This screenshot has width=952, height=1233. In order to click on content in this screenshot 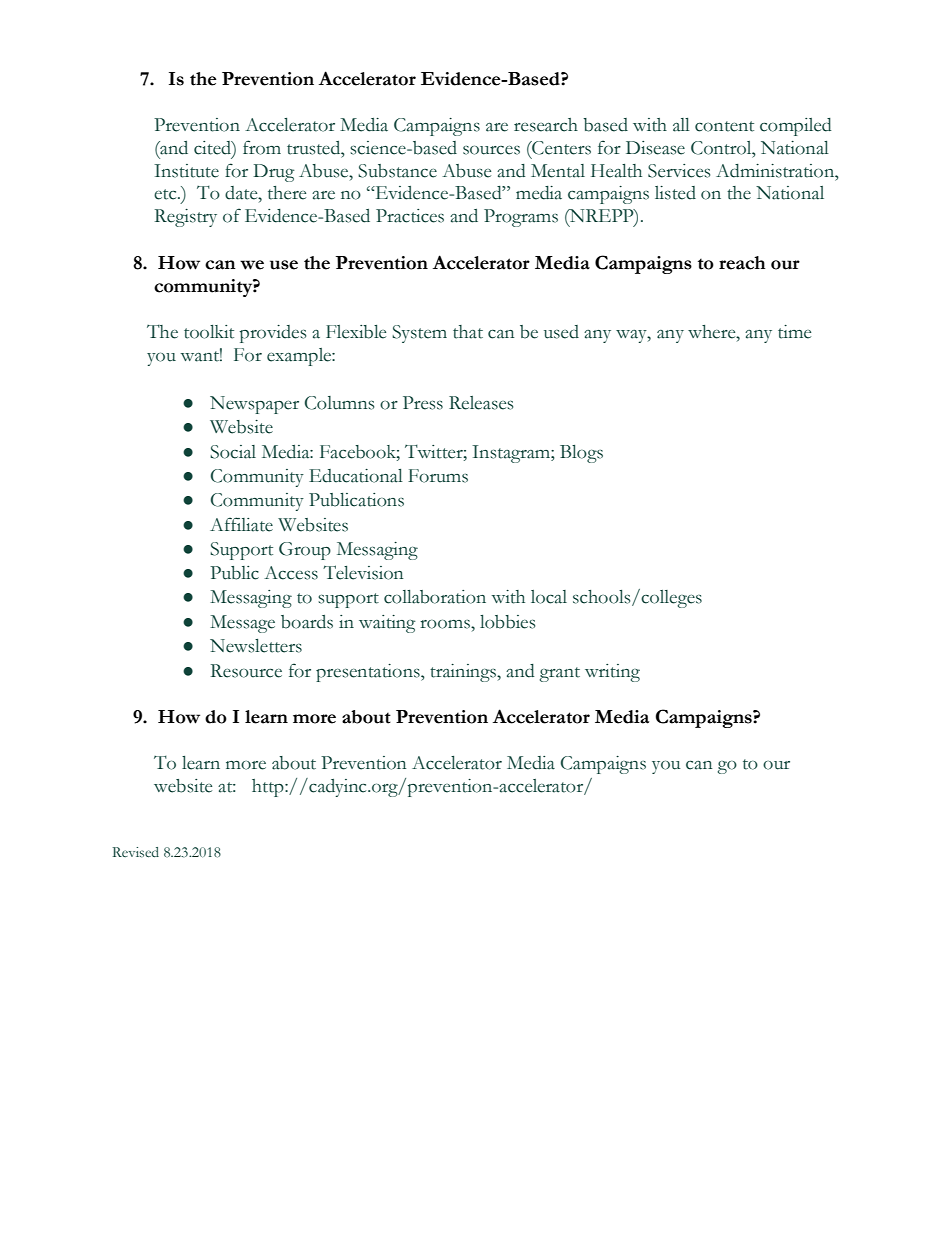, I will do `click(724, 126)`.
